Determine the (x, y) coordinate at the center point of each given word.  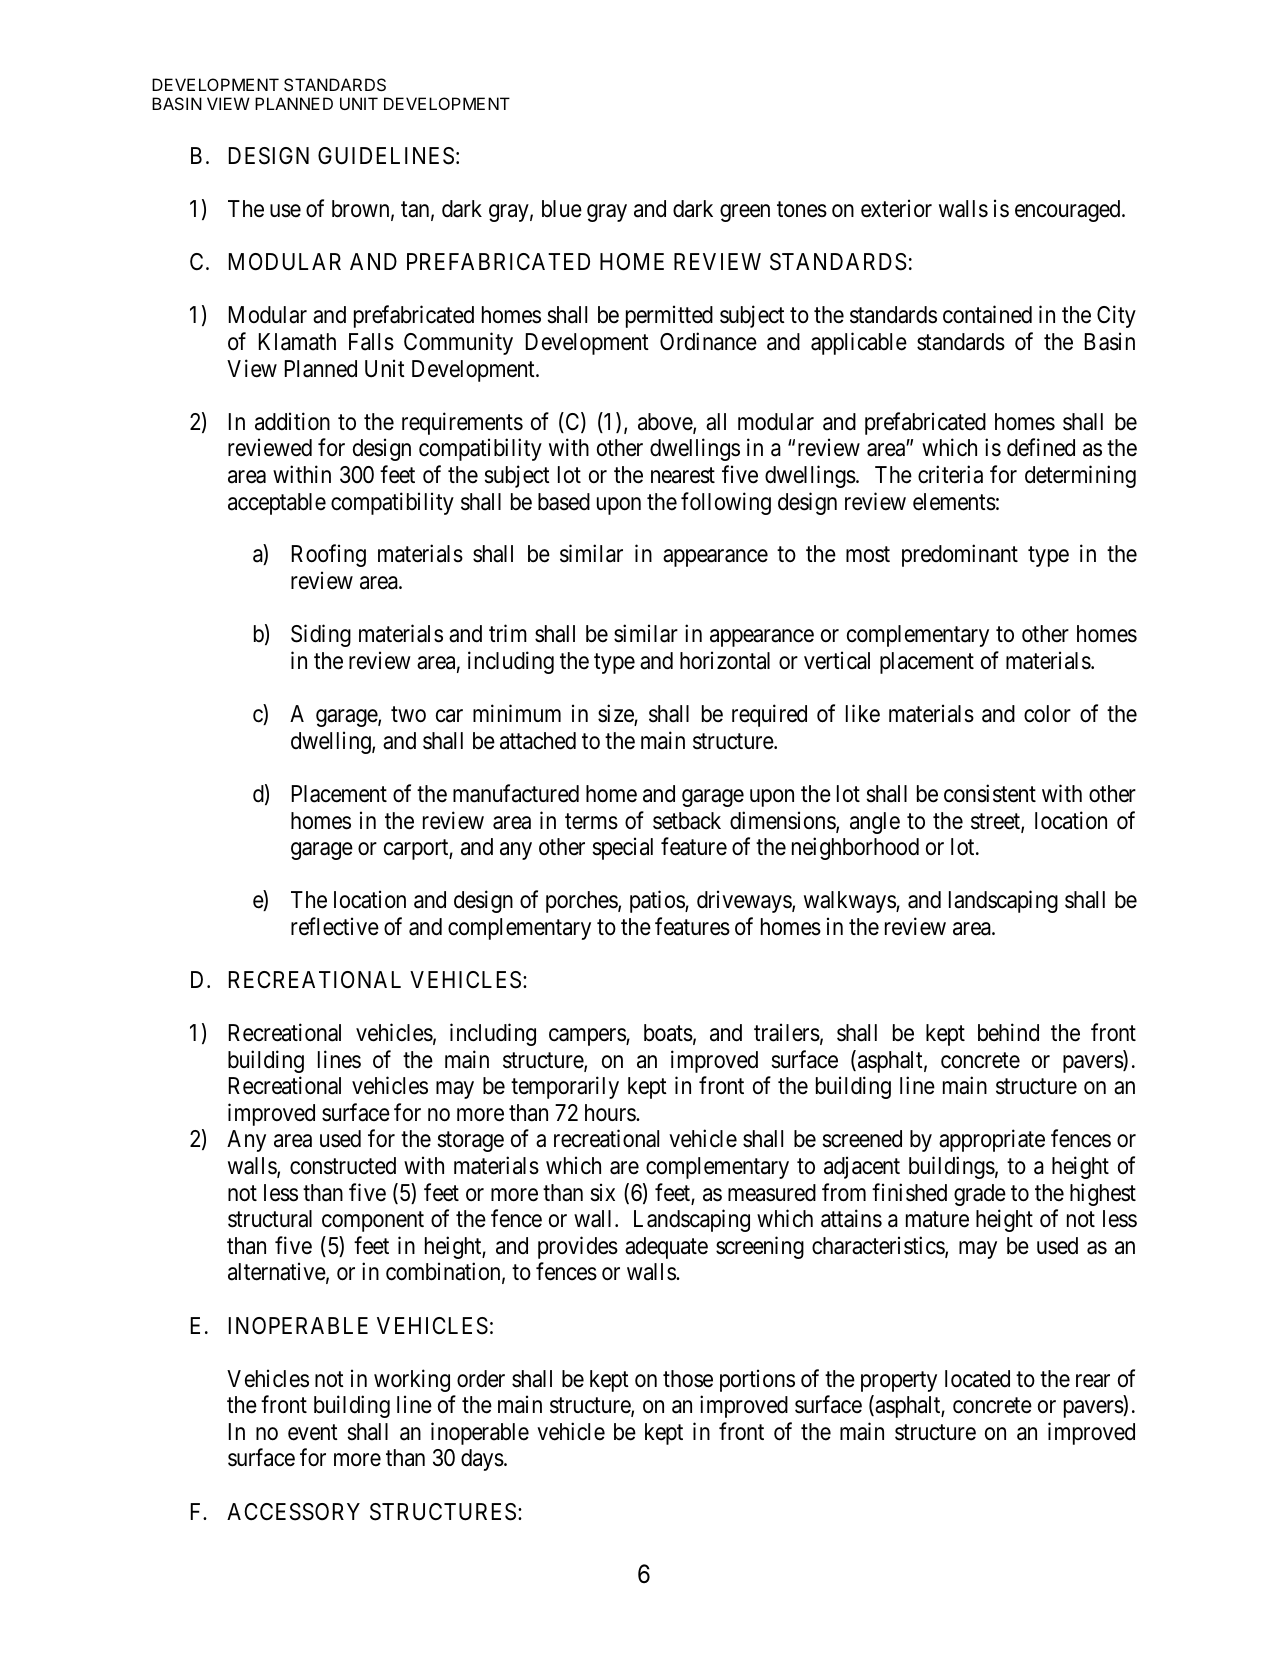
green (745, 213)
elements (954, 502)
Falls (371, 342)
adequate (666, 1248)
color (1047, 714)
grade (980, 1195)
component (373, 1222)
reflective (335, 926)
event (313, 1433)
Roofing (329, 556)
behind (1008, 1032)
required (769, 715)
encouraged (1069, 211)
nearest (683, 475)
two (408, 715)
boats (668, 1033)
